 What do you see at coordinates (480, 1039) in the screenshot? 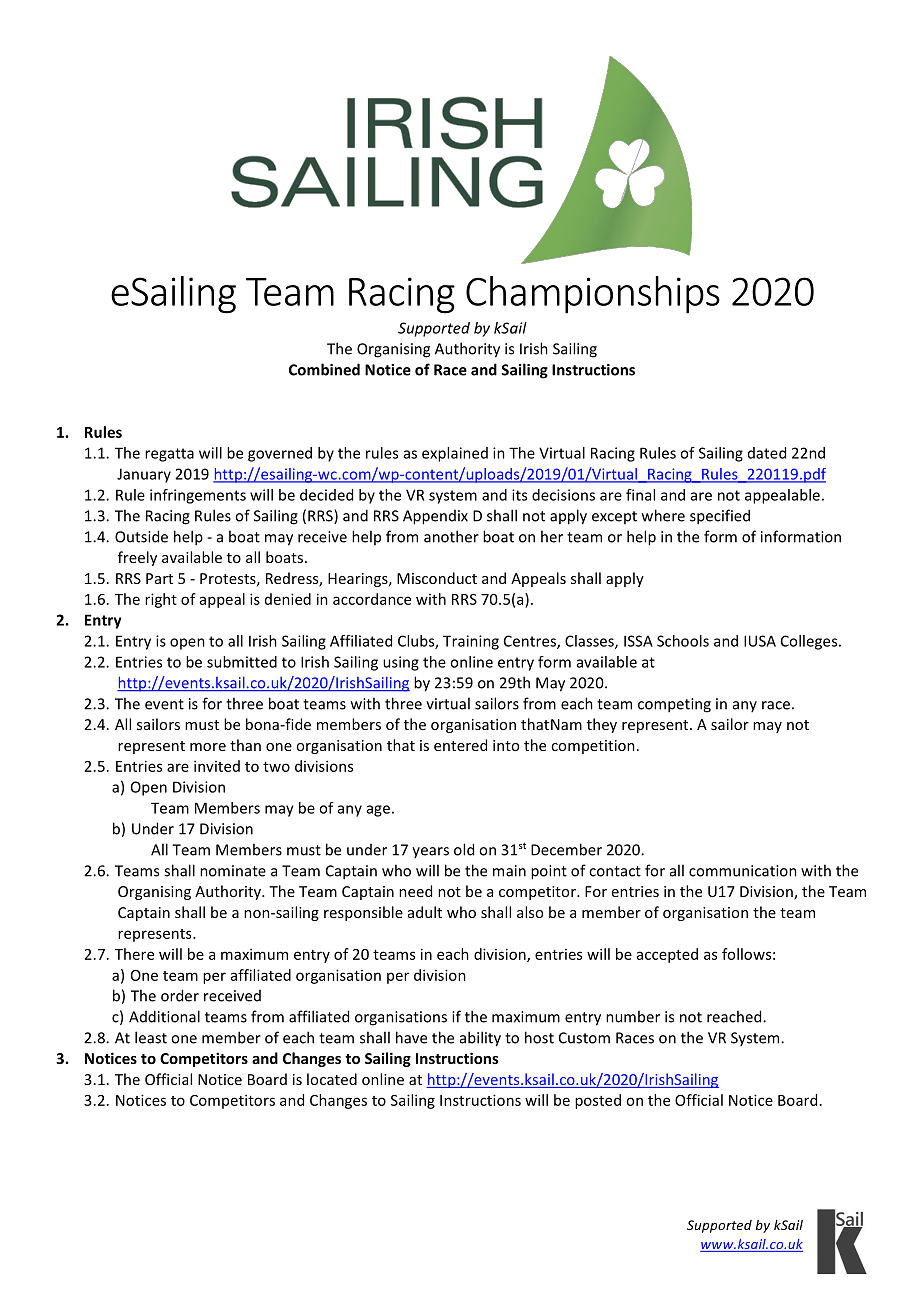
I see `ability` at bounding box center [480, 1039].
